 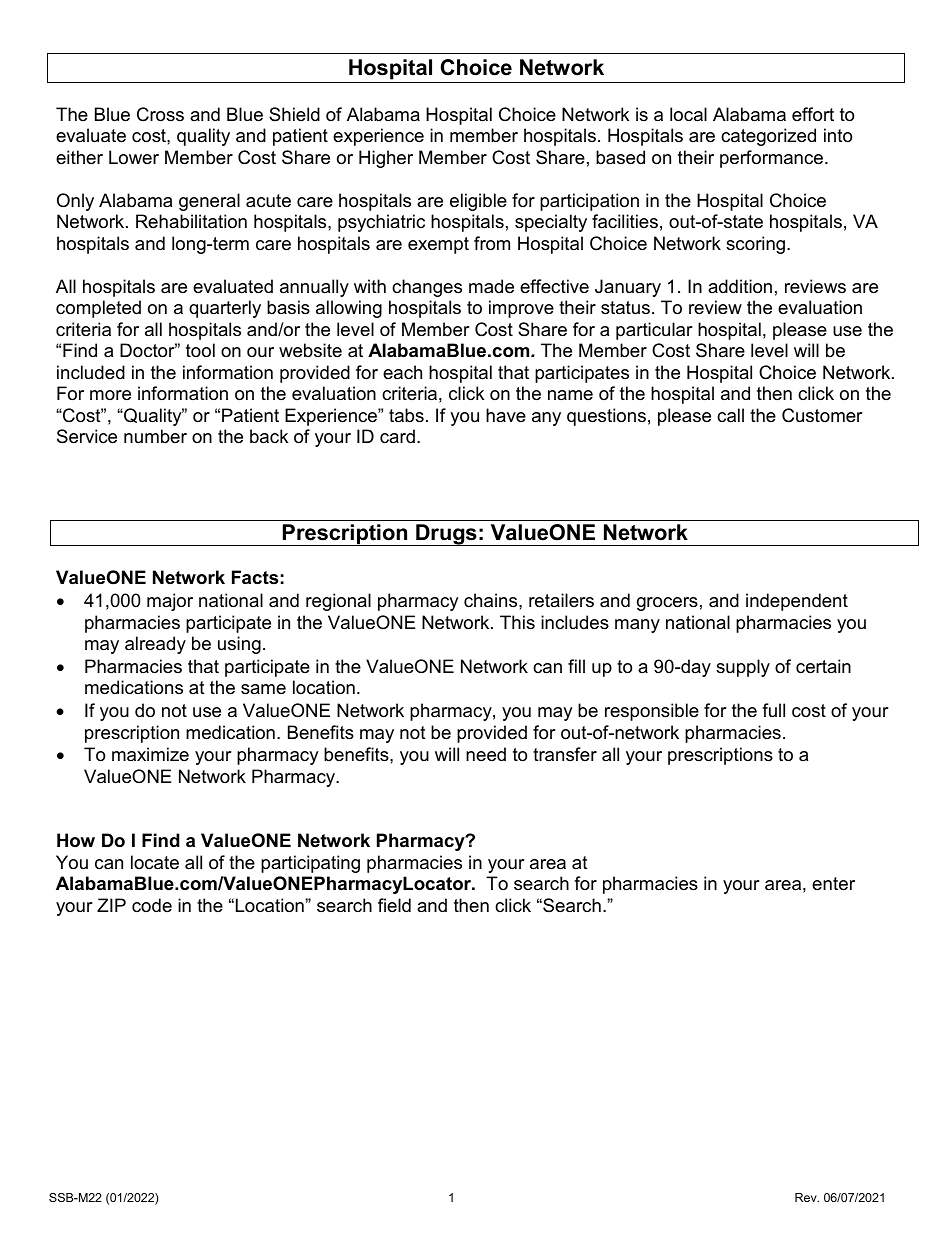 What do you see at coordinates (160, 114) in the screenshot?
I see `Cross` at bounding box center [160, 114].
